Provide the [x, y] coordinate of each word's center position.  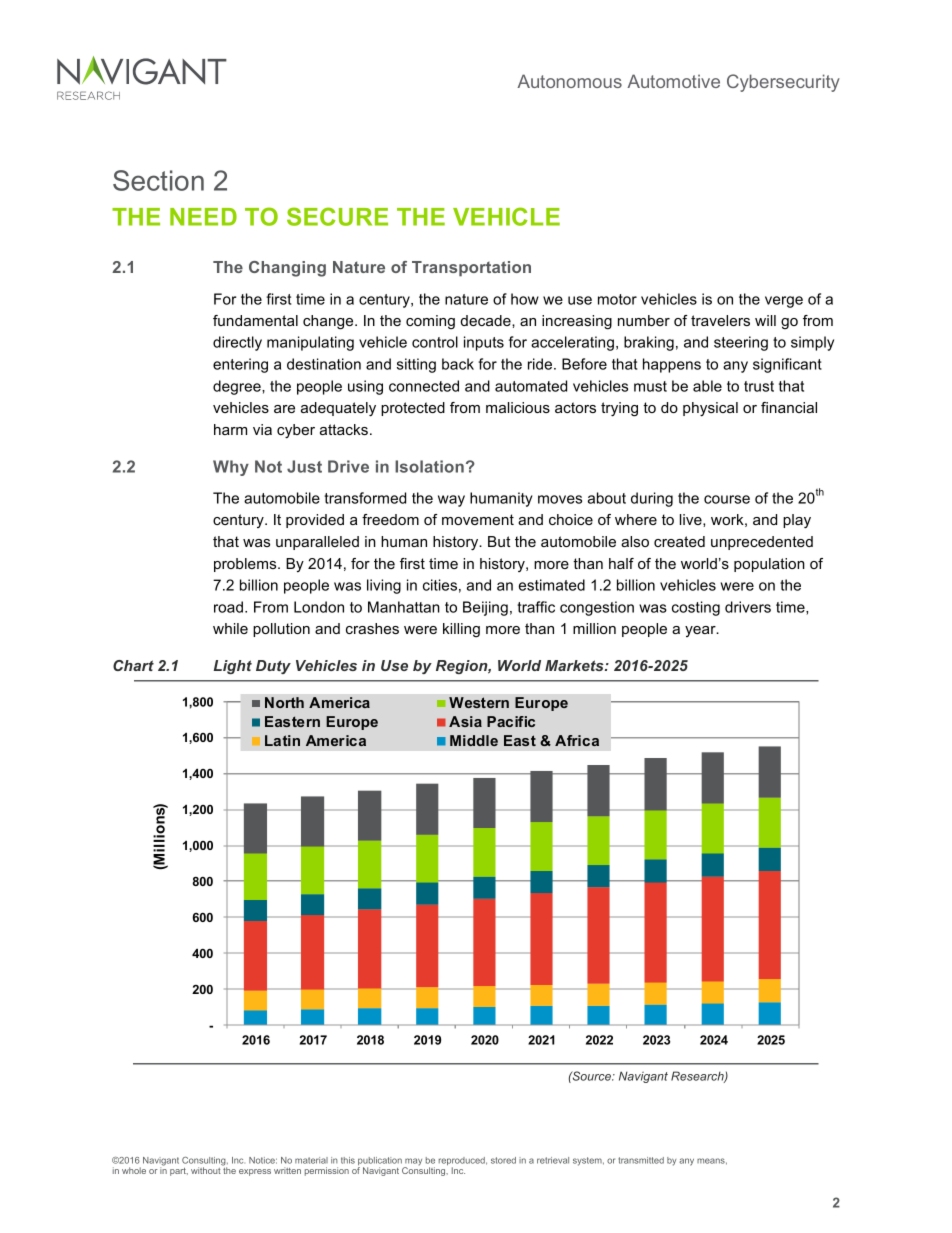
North [284, 702]
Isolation [429, 466]
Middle [474, 740]
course [727, 499]
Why [231, 468]
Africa [577, 740]
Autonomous [569, 81]
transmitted [641, 1160]
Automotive [673, 81]
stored [503, 1160]
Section [158, 180]
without [206, 1170]
